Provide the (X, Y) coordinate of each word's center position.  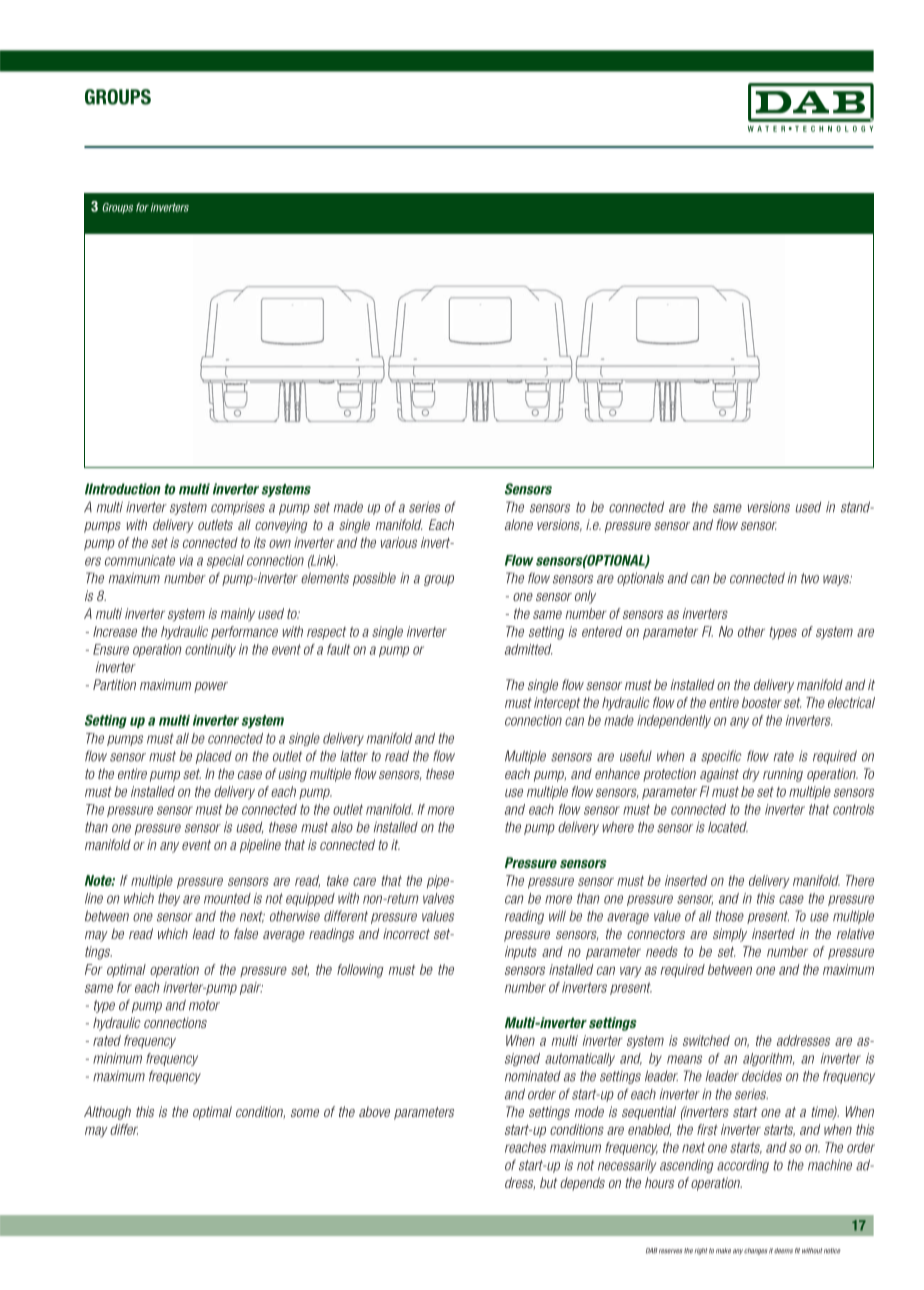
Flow (519, 560)
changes (755, 1251)
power (211, 687)
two (810, 578)
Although (107, 1113)
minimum (117, 1058)
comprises (238, 508)
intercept (557, 704)
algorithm (769, 1059)
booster (762, 702)
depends (582, 1184)
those (729, 916)
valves (438, 898)
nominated (533, 1076)
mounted (227, 898)
